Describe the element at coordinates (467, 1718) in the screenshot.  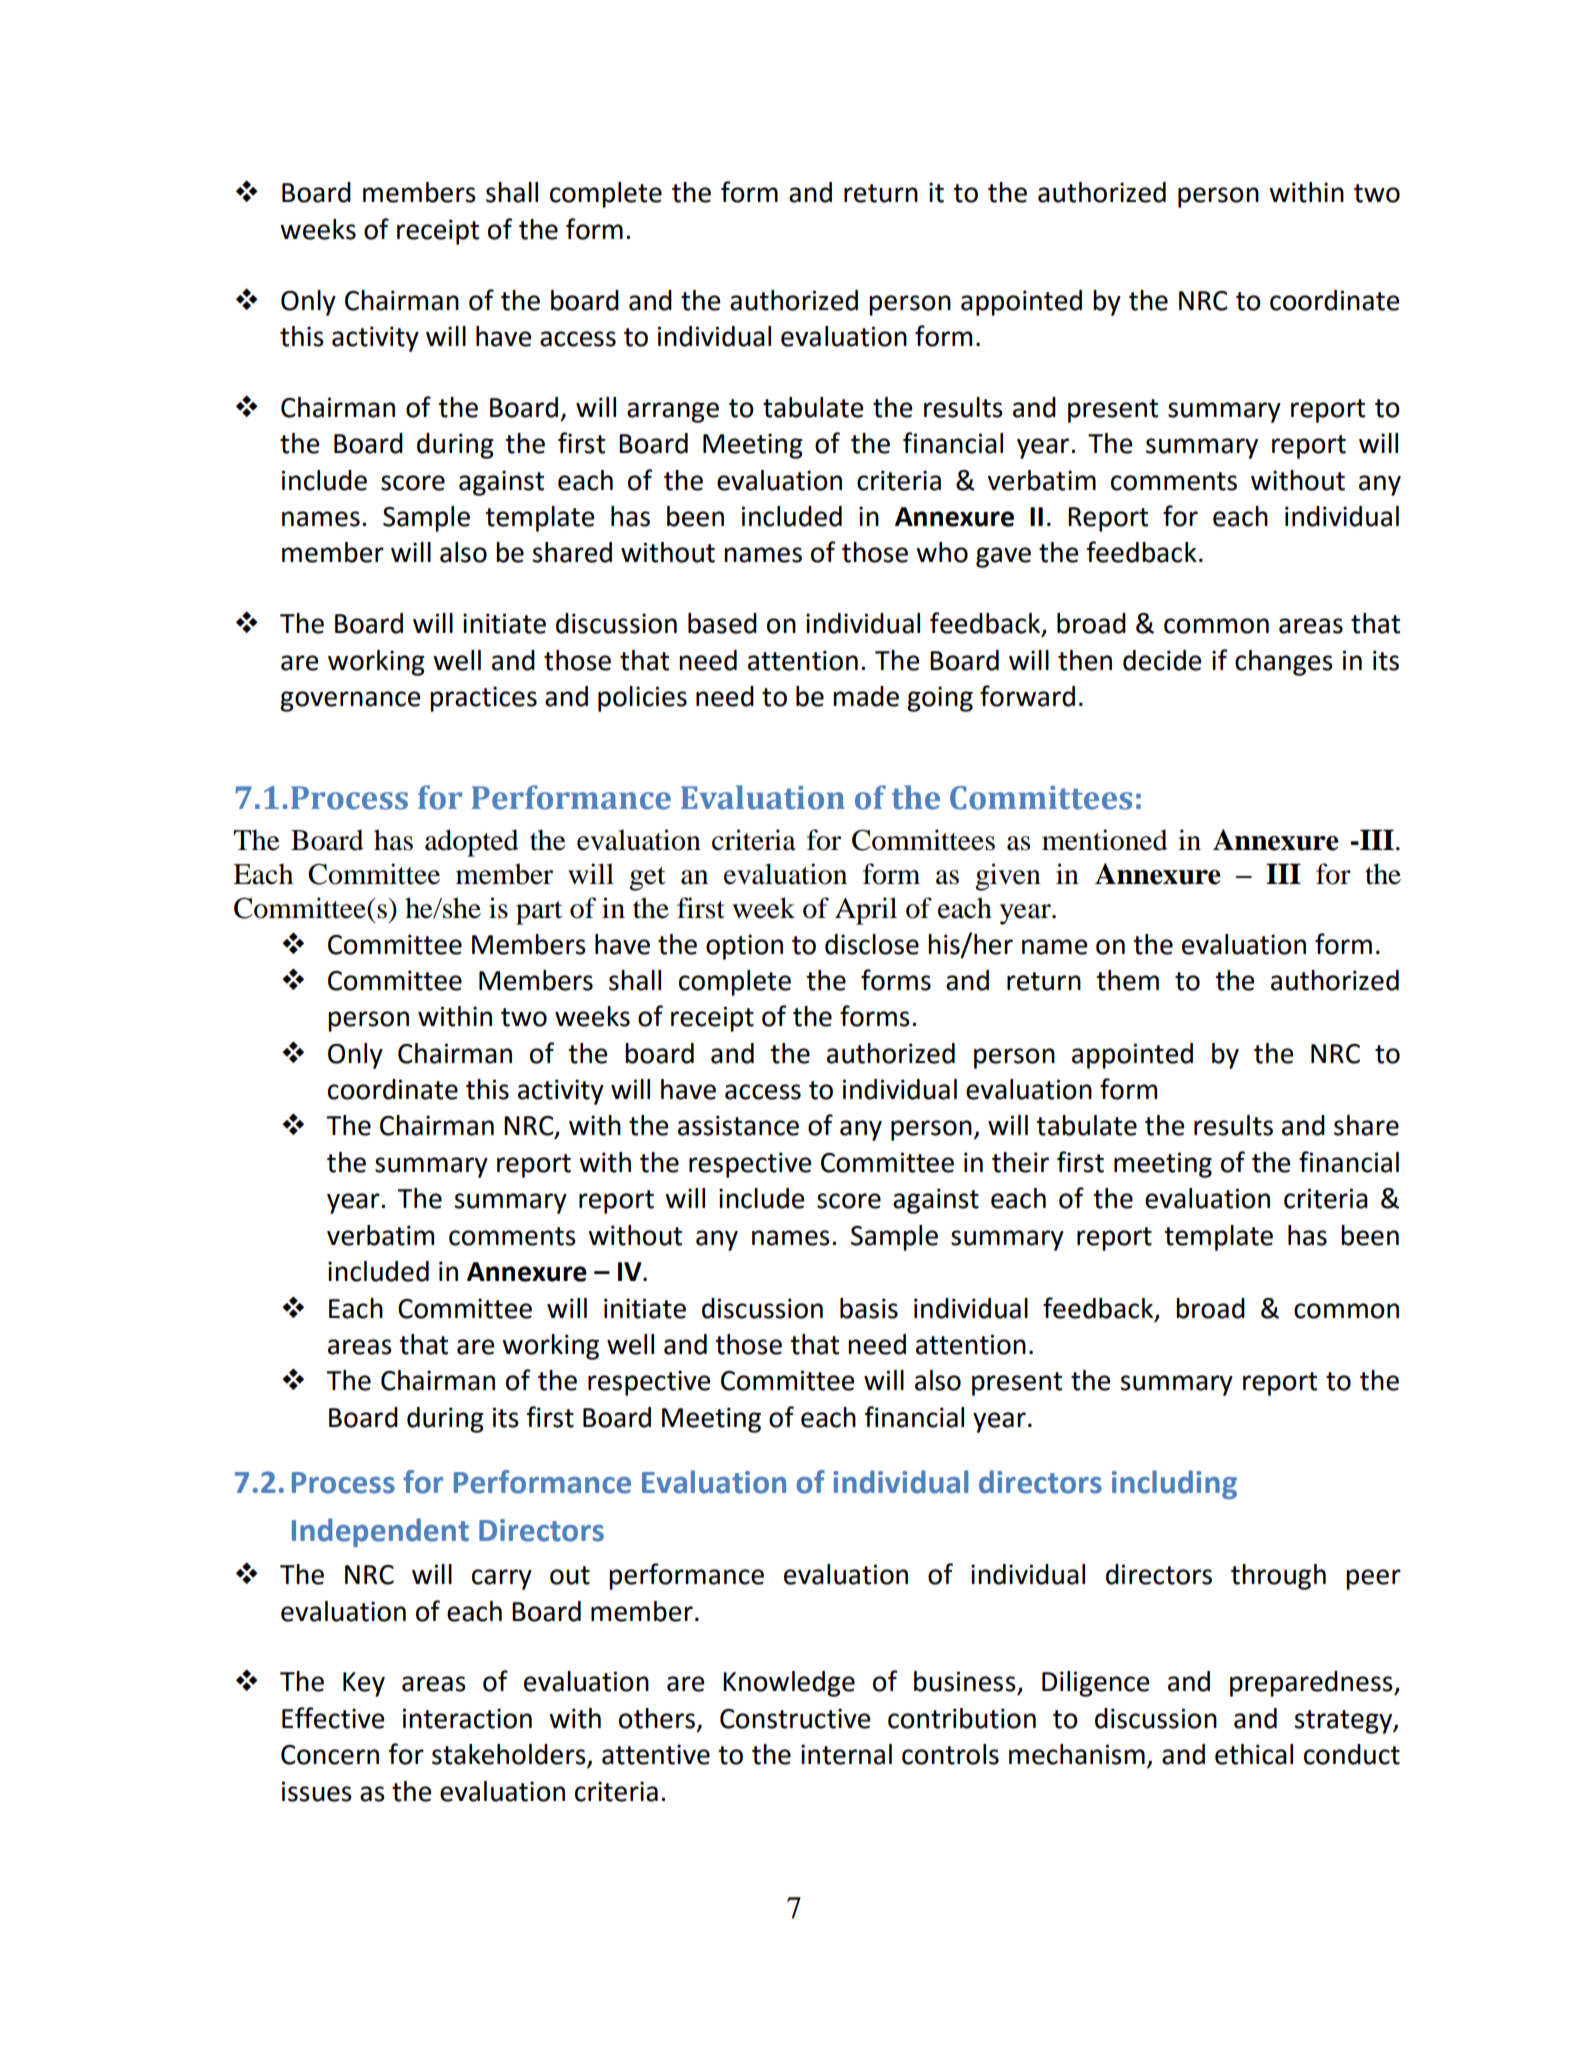
I see `interaction` at that location.
